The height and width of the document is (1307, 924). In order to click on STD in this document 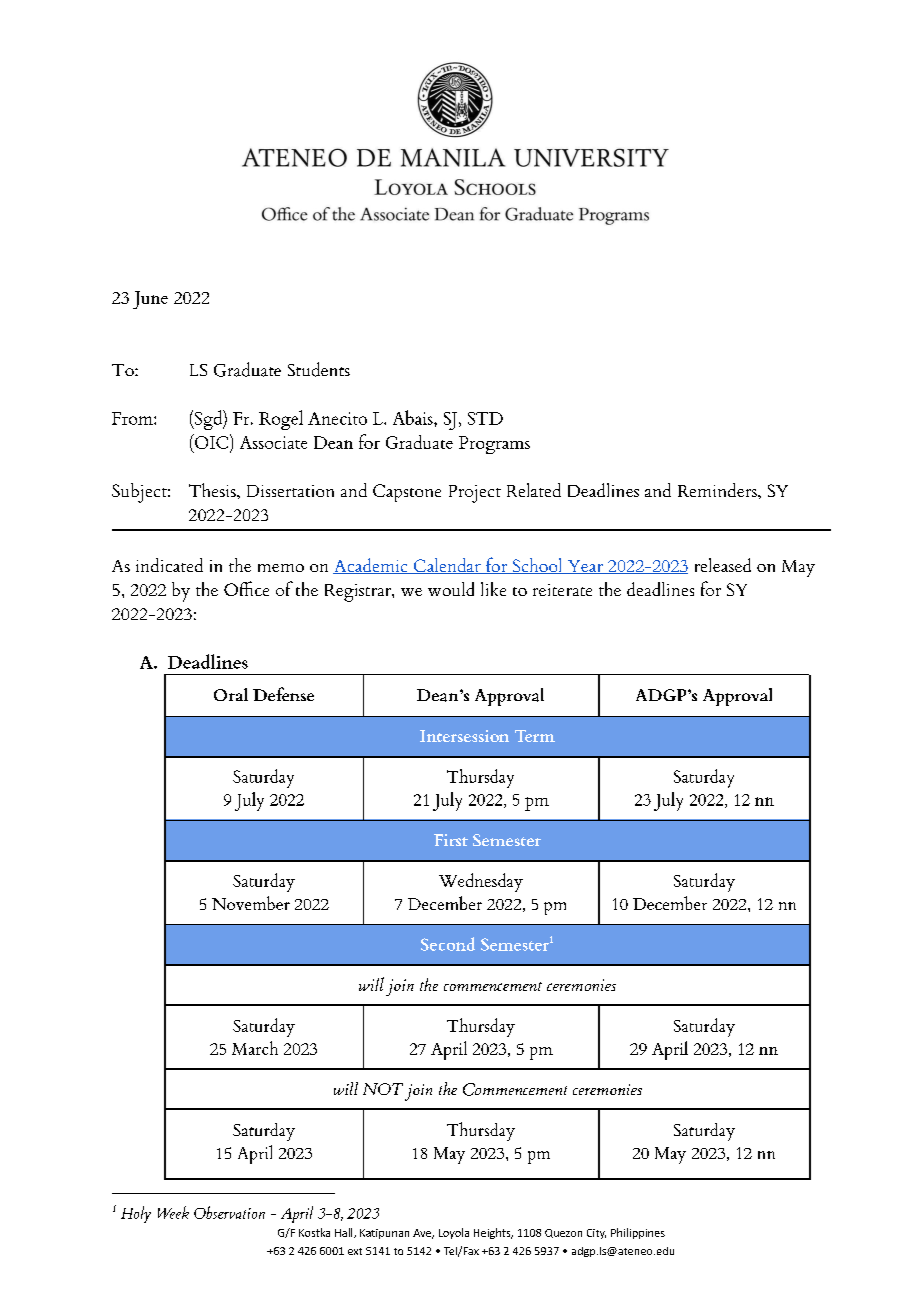, I will do `click(485, 418)`.
